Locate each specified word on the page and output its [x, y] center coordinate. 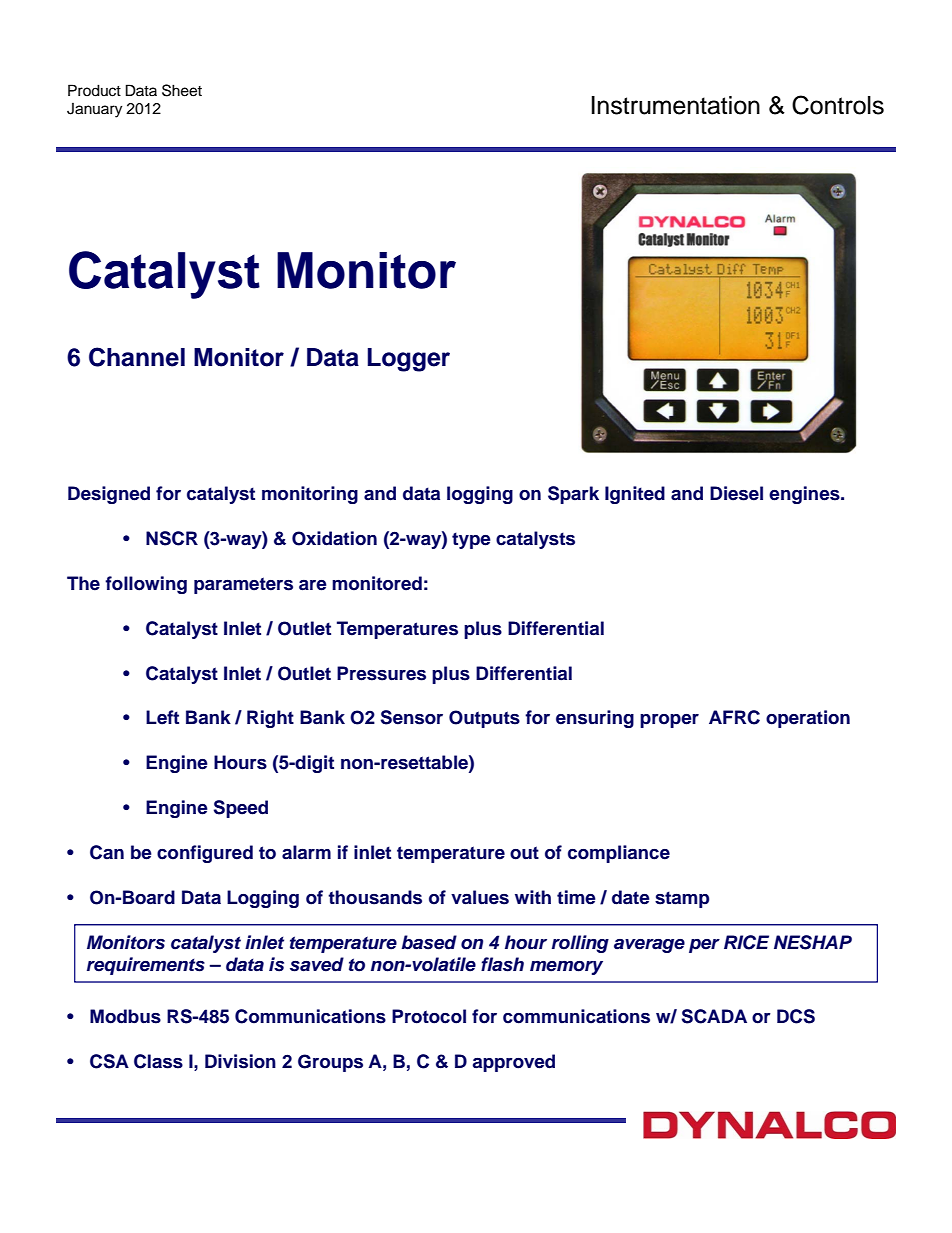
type [471, 540]
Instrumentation [676, 105]
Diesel [736, 493]
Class [158, 1061]
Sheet [182, 90]
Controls [838, 105]
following [146, 585]
